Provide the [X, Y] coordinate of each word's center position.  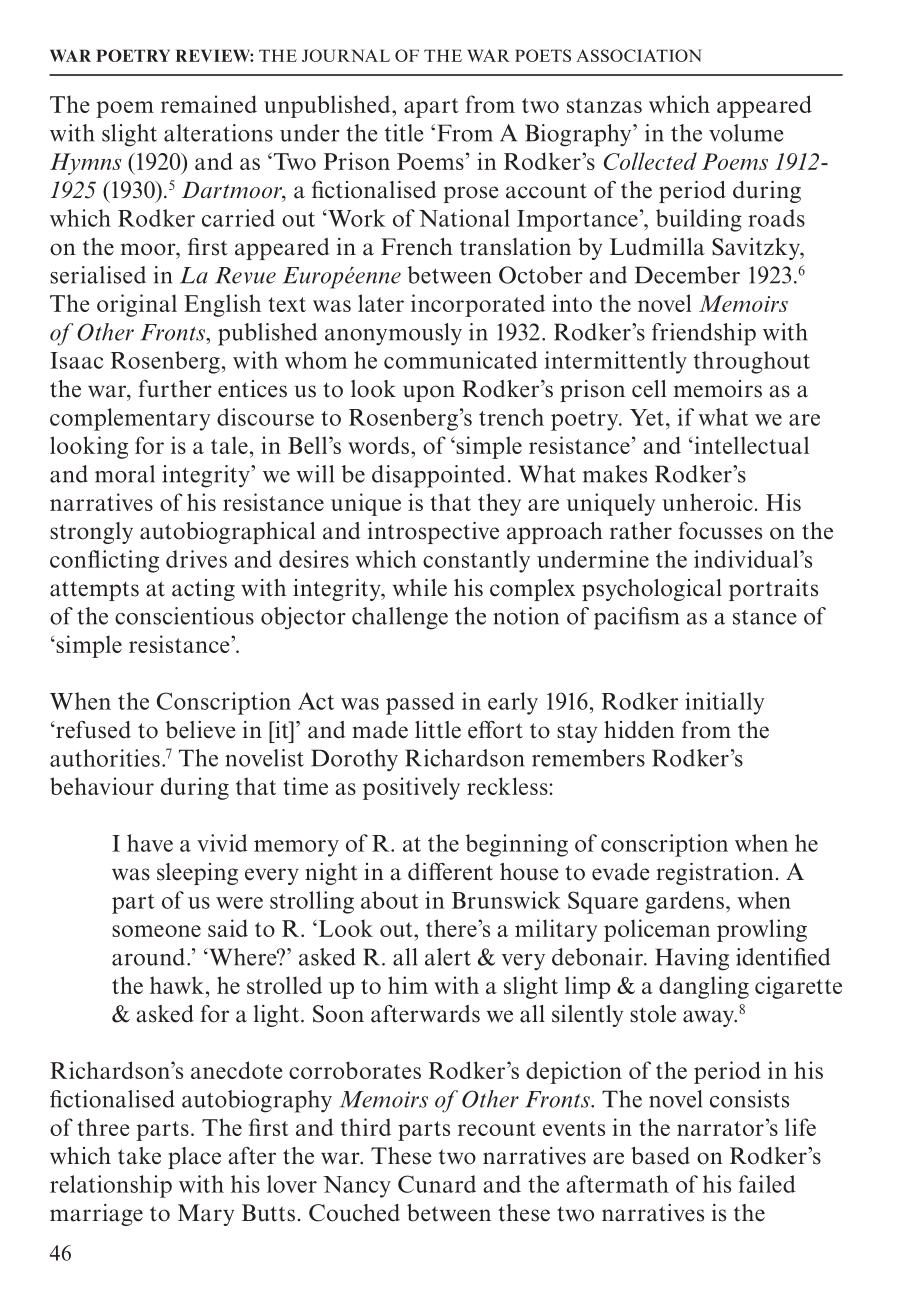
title [404, 133]
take [139, 1156]
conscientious [184, 616]
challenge [400, 618]
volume [746, 133]
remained [209, 104]
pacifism [636, 618]
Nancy [357, 1187]
